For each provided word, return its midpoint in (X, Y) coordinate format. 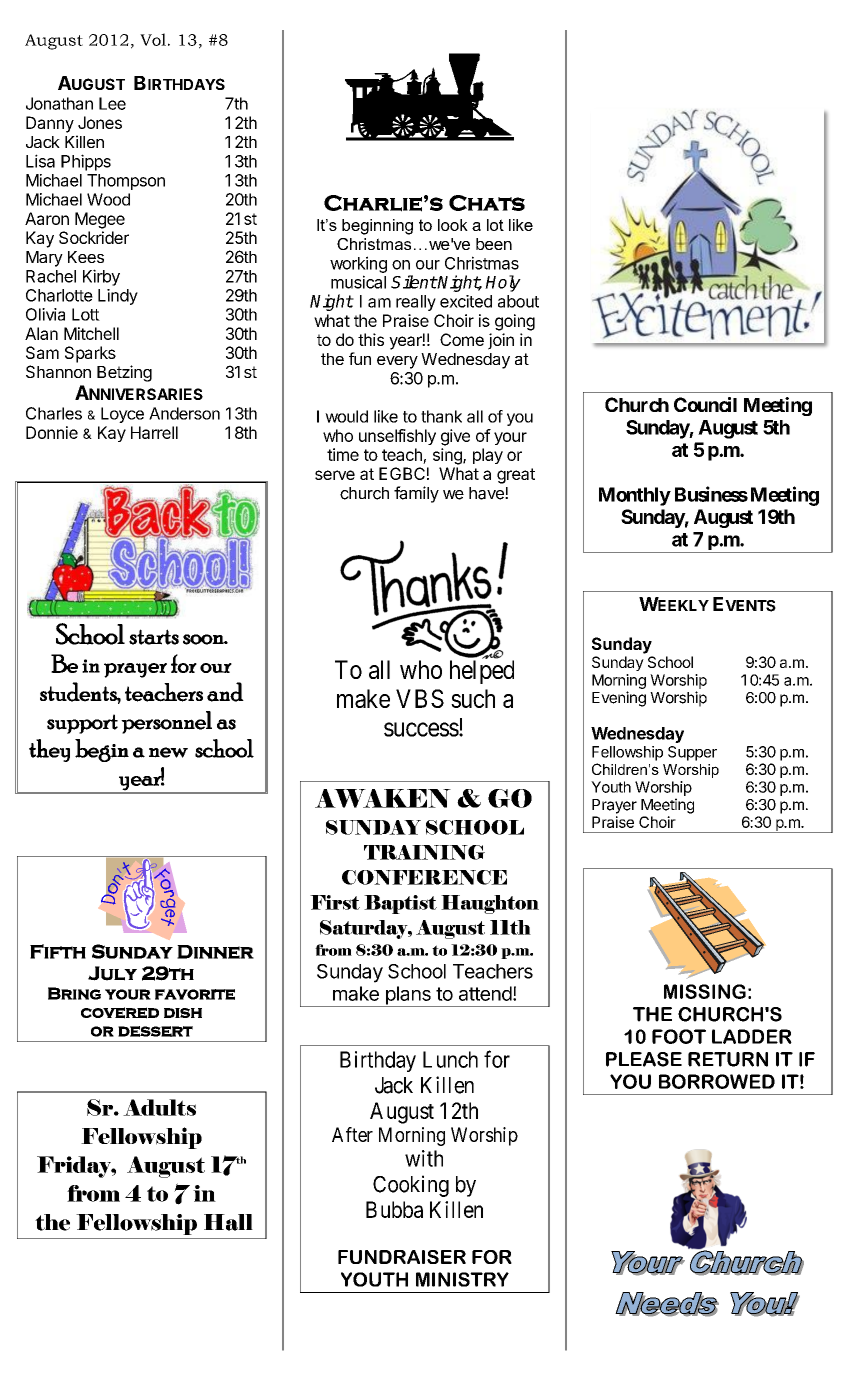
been (494, 244)
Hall (228, 1222)
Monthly (635, 496)
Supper (692, 753)
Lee (112, 103)
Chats (487, 203)
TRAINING (424, 852)
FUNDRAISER (402, 1257)
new (168, 752)
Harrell (154, 432)
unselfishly (397, 437)
